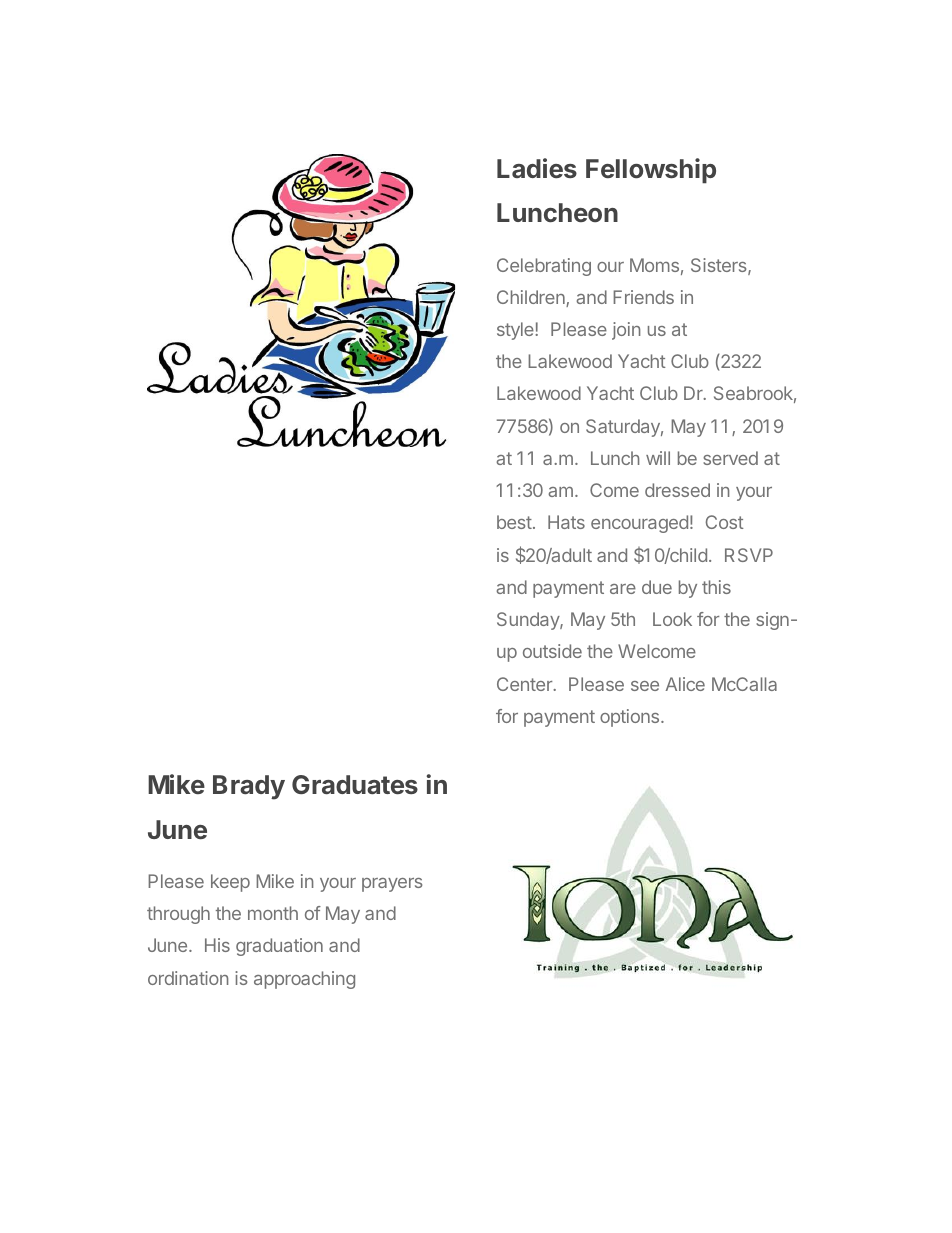 Image resolution: width=952 pixels, height=1233 pixels. What do you see at coordinates (392, 885) in the screenshot?
I see `prayers` at bounding box center [392, 885].
